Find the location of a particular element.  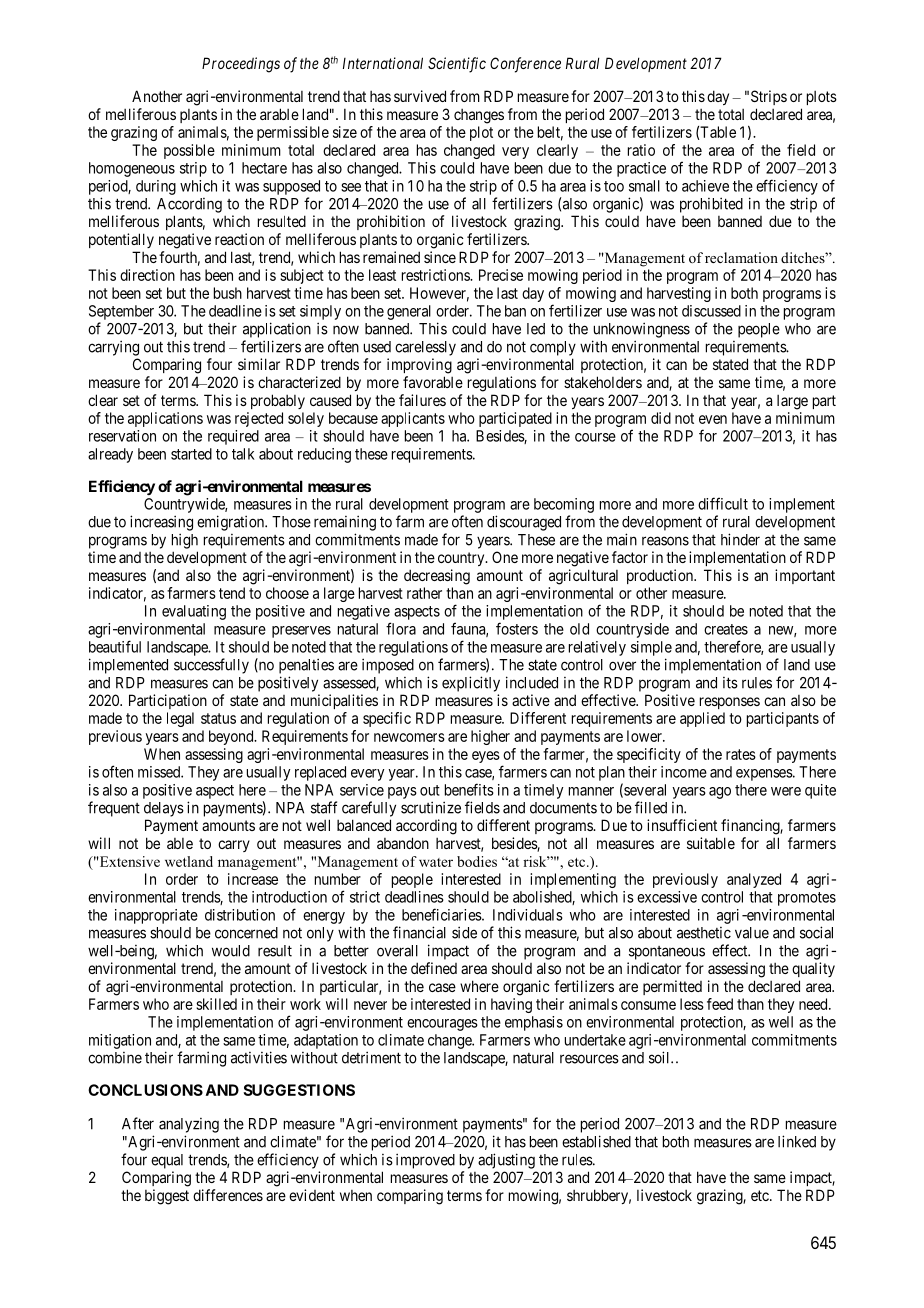

improved is located at coordinates (425, 1161).
